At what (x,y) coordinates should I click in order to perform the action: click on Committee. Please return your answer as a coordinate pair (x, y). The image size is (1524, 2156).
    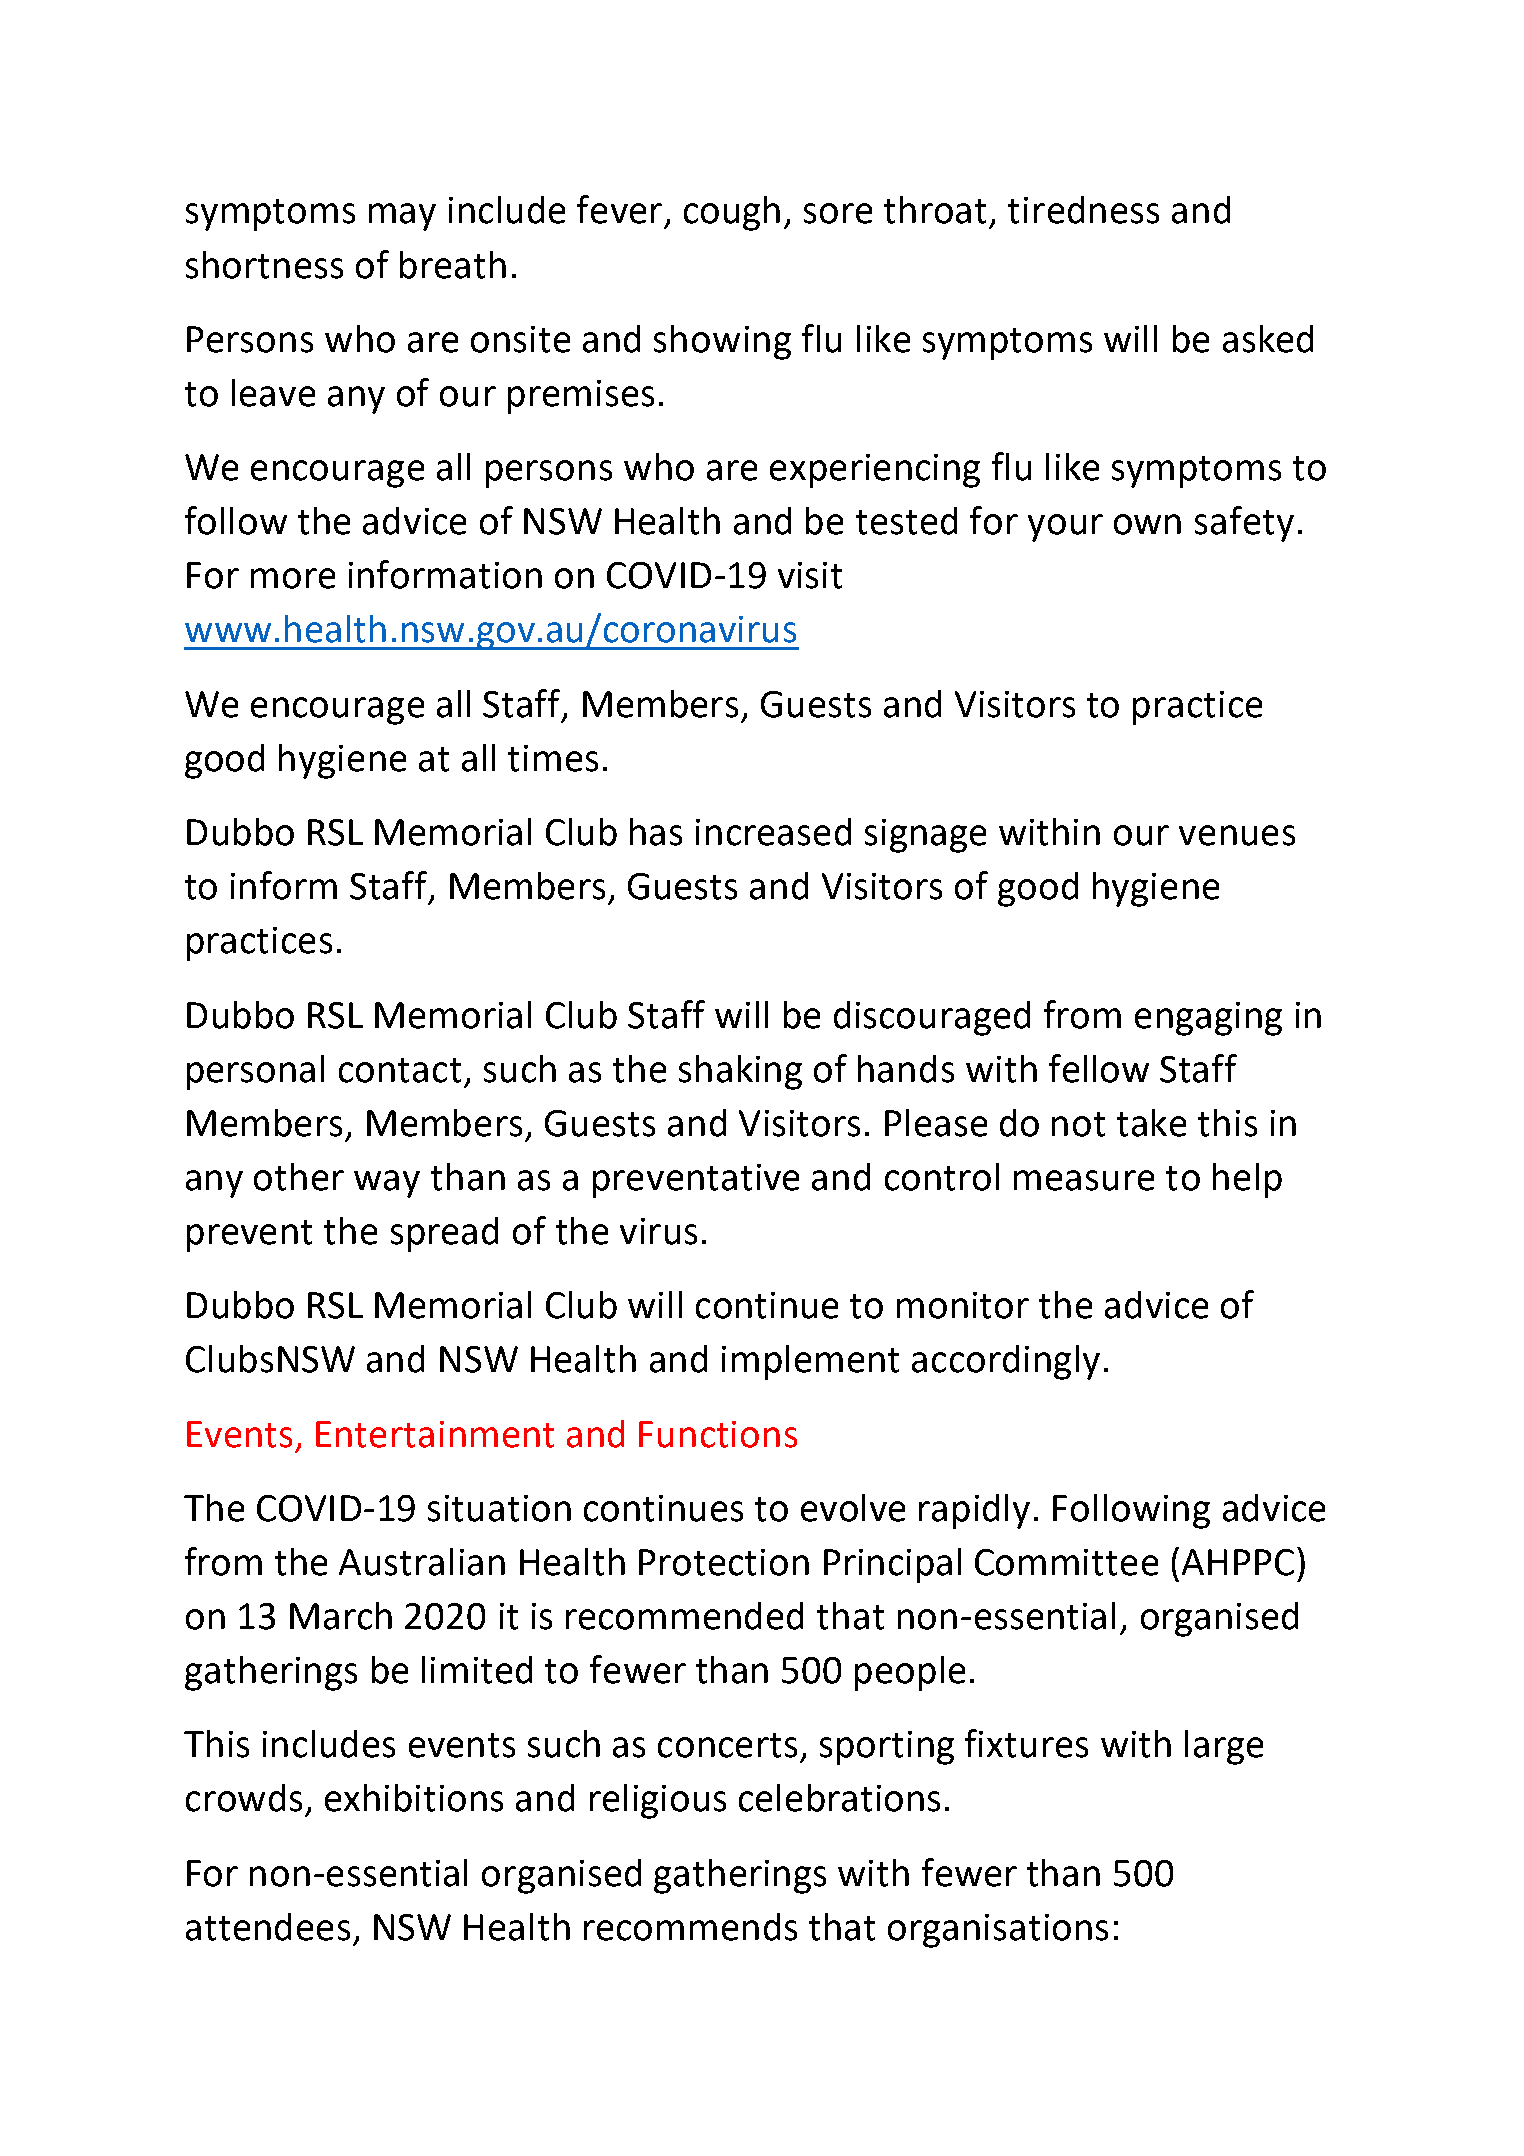
    Looking at the image, I should click on (1066, 1562).
